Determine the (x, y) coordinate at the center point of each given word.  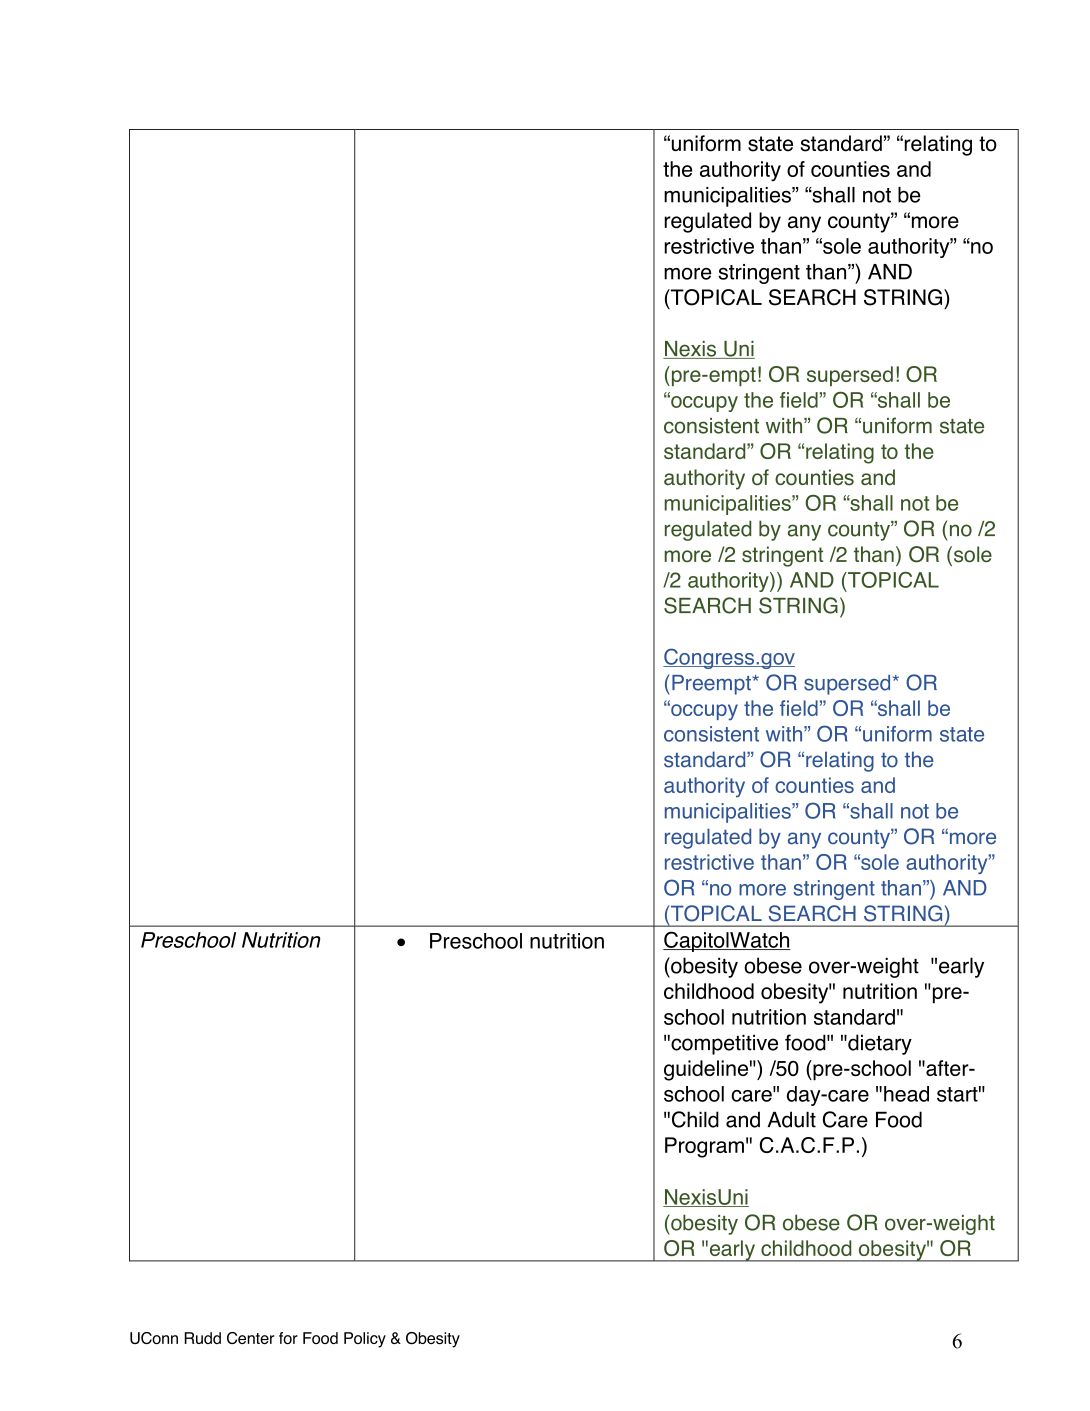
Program (704, 1147)
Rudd (202, 1338)
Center (250, 1338)
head (906, 1094)
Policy (365, 1340)
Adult (791, 1119)
